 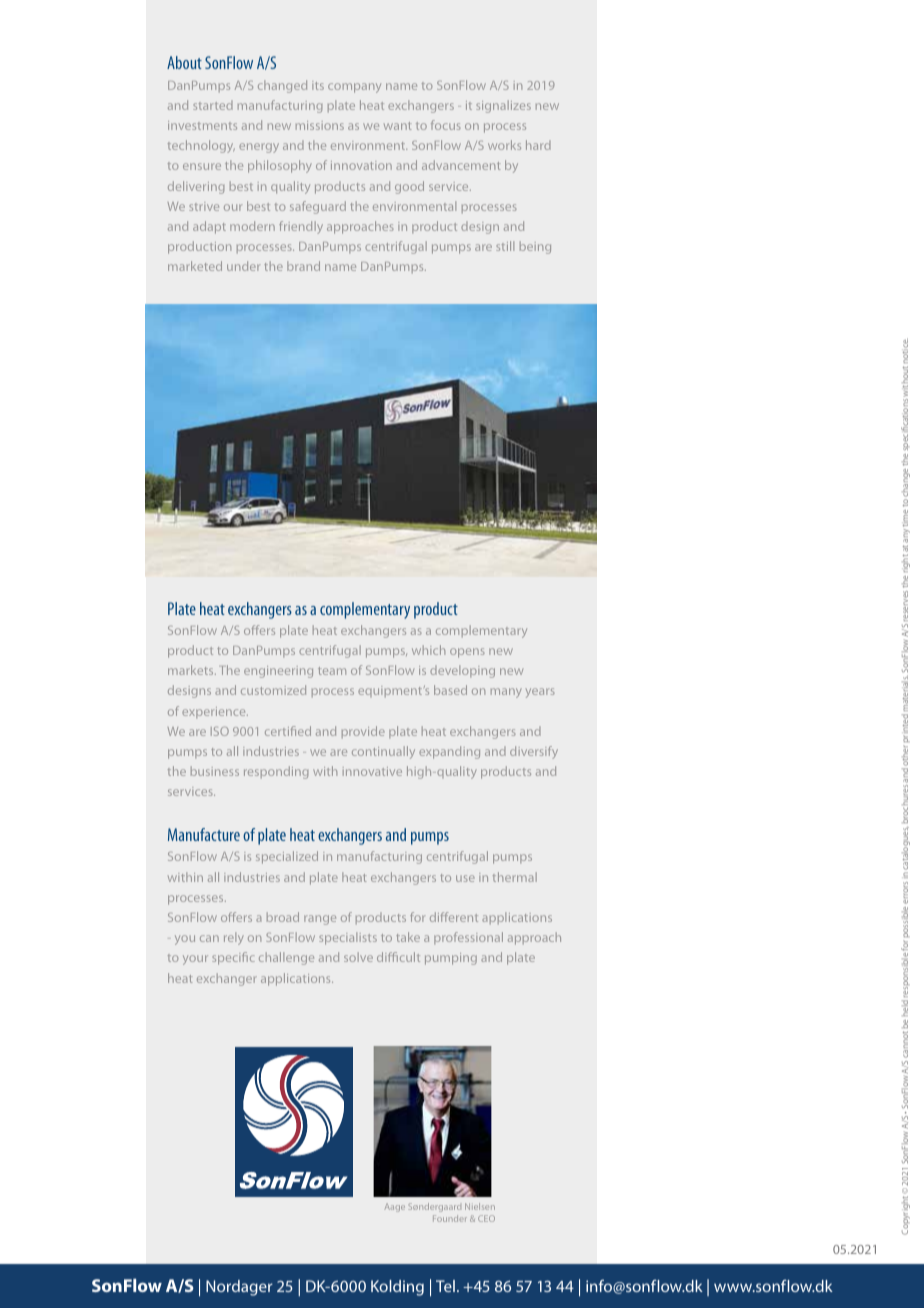 What do you see at coordinates (503, 106) in the screenshot?
I see `signalizes` at bounding box center [503, 106].
